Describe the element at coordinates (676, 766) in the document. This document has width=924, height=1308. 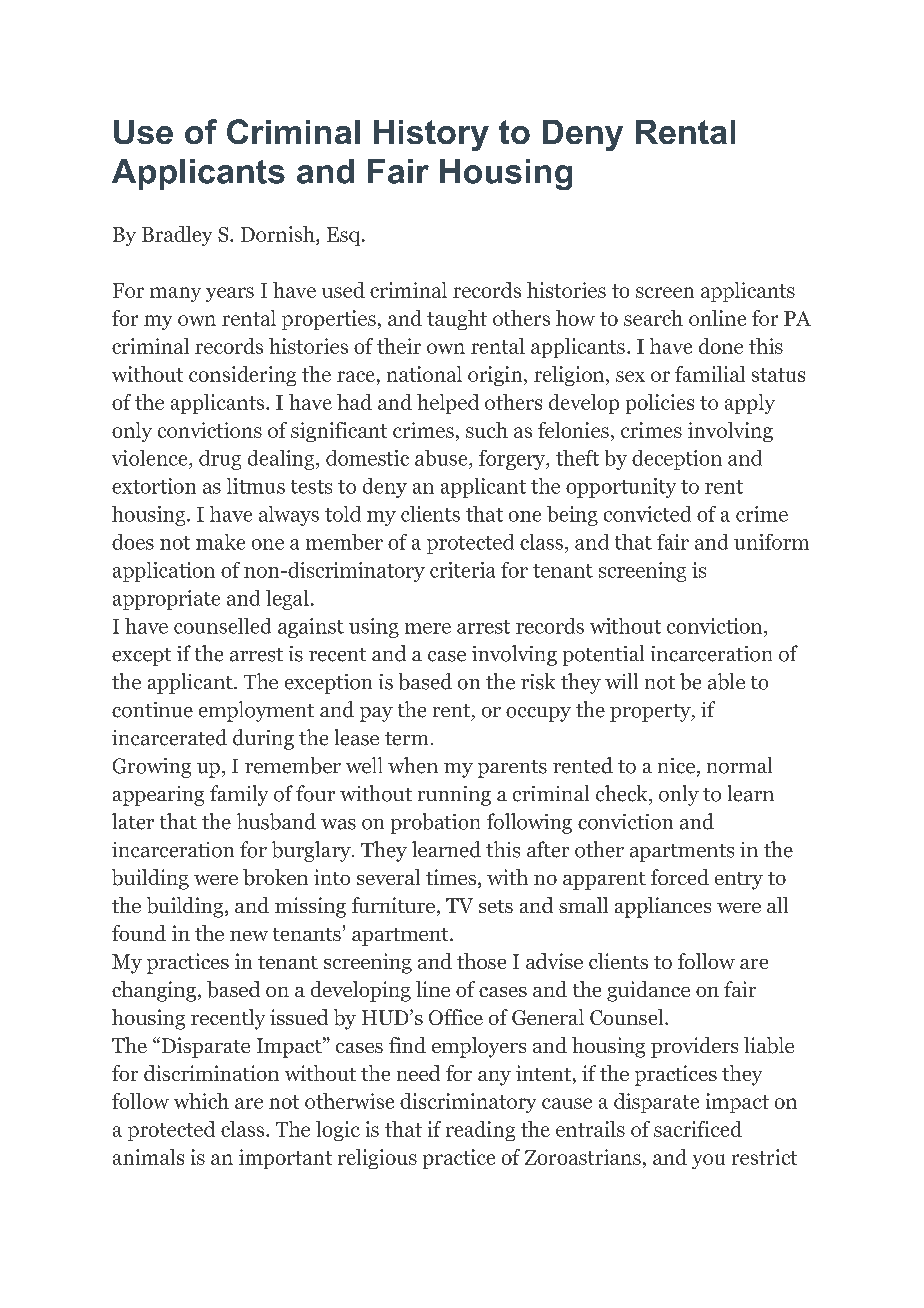
I see `nice` at that location.
